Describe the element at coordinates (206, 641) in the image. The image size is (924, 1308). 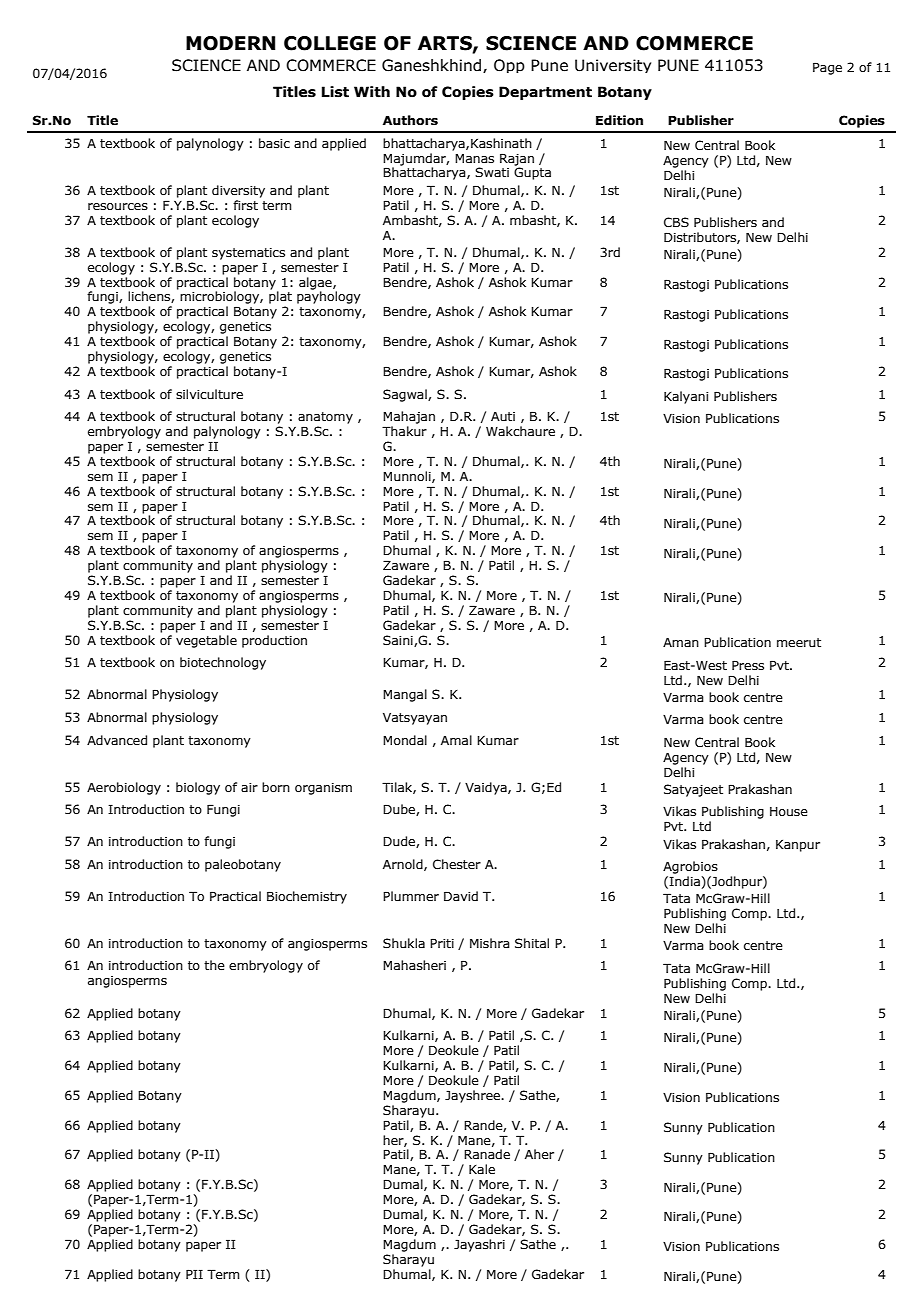
I see `vegetable` at that location.
